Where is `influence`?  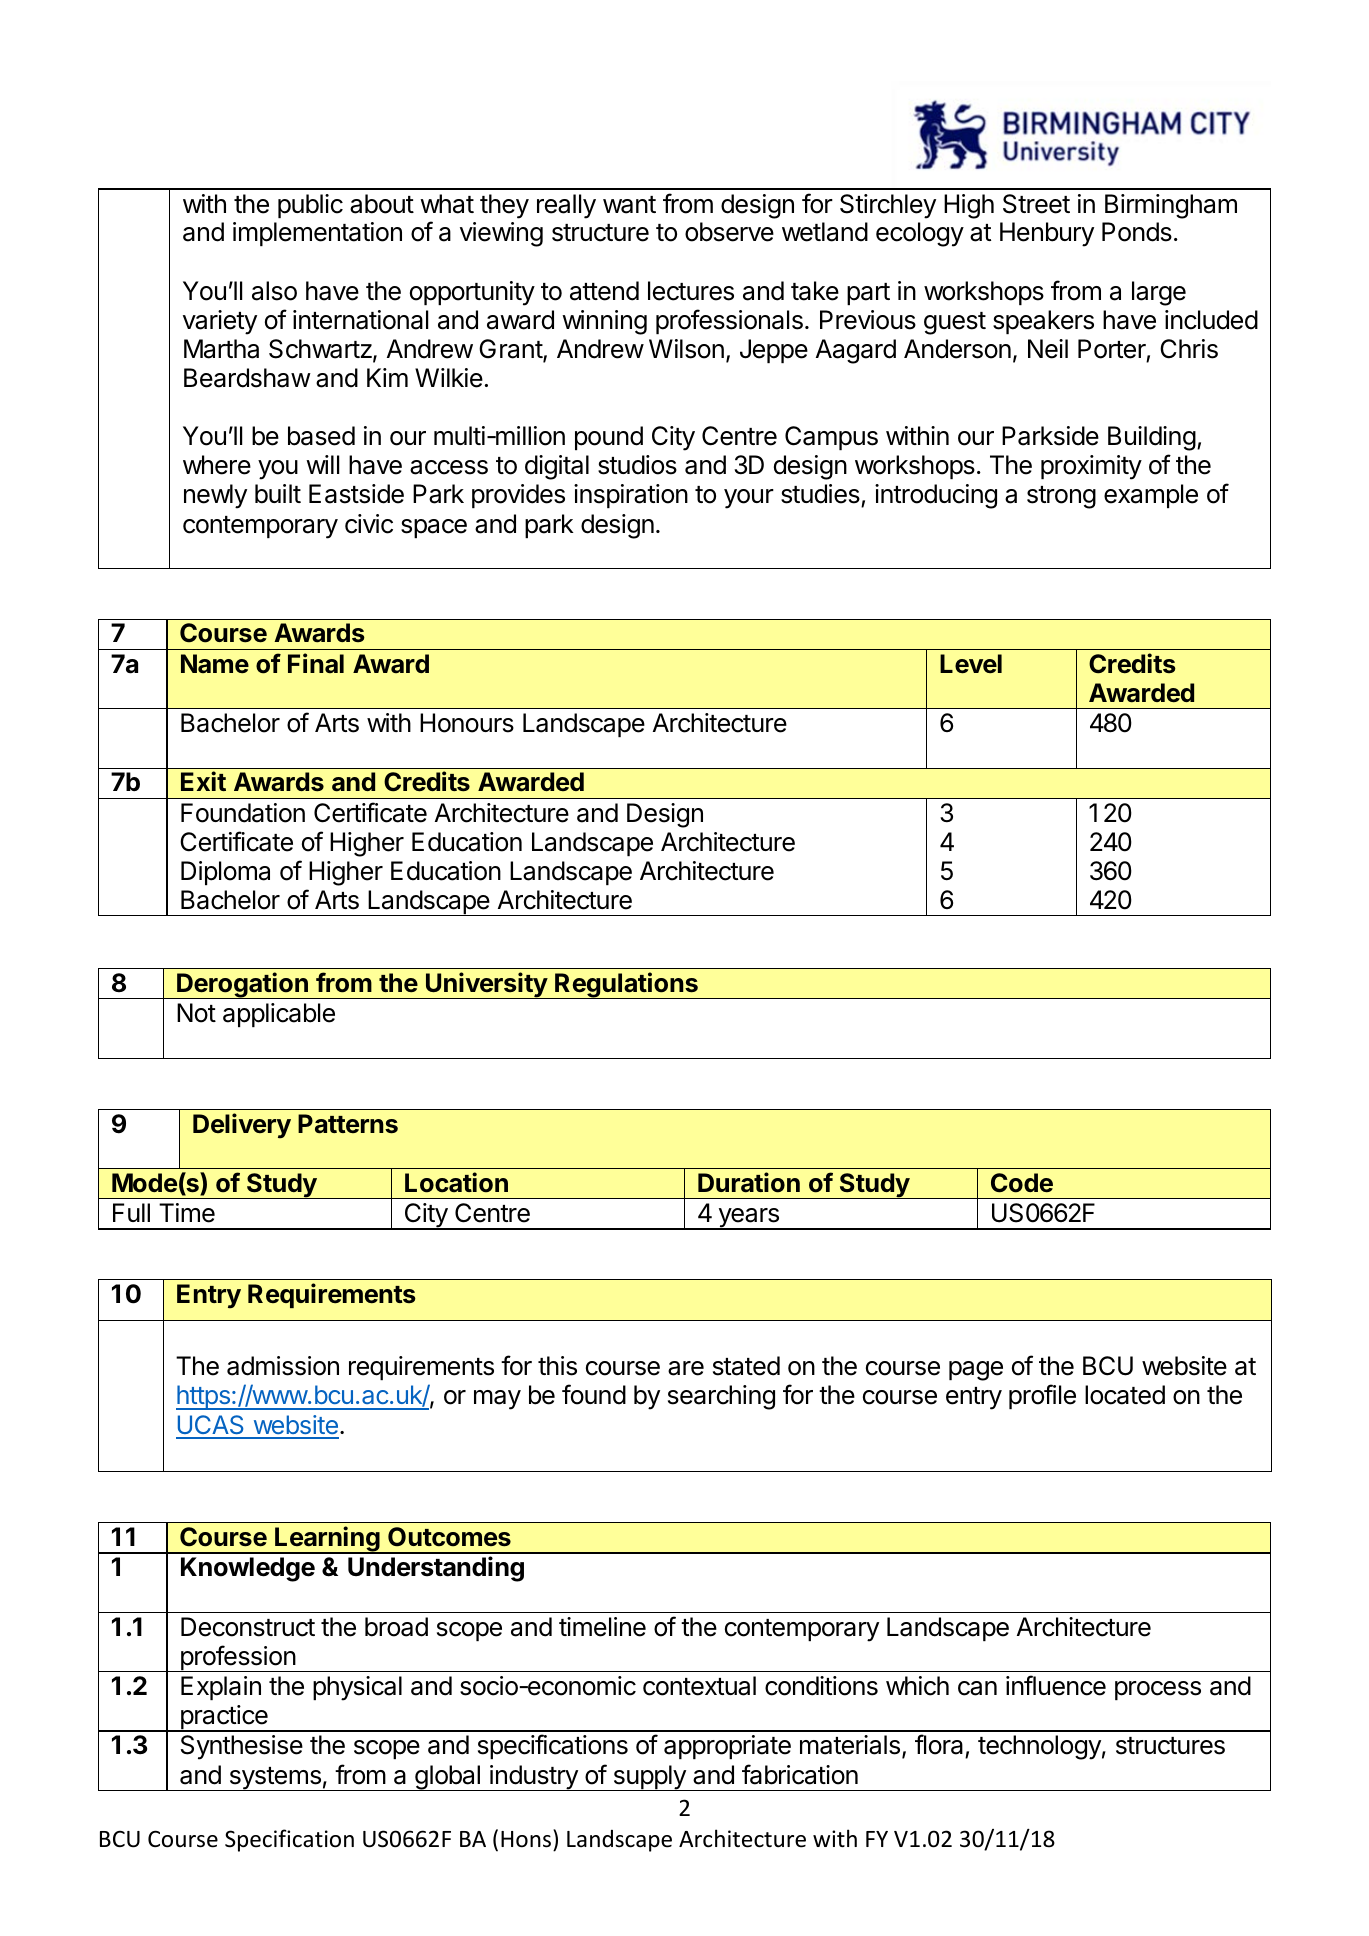 influence is located at coordinates (1056, 1685).
